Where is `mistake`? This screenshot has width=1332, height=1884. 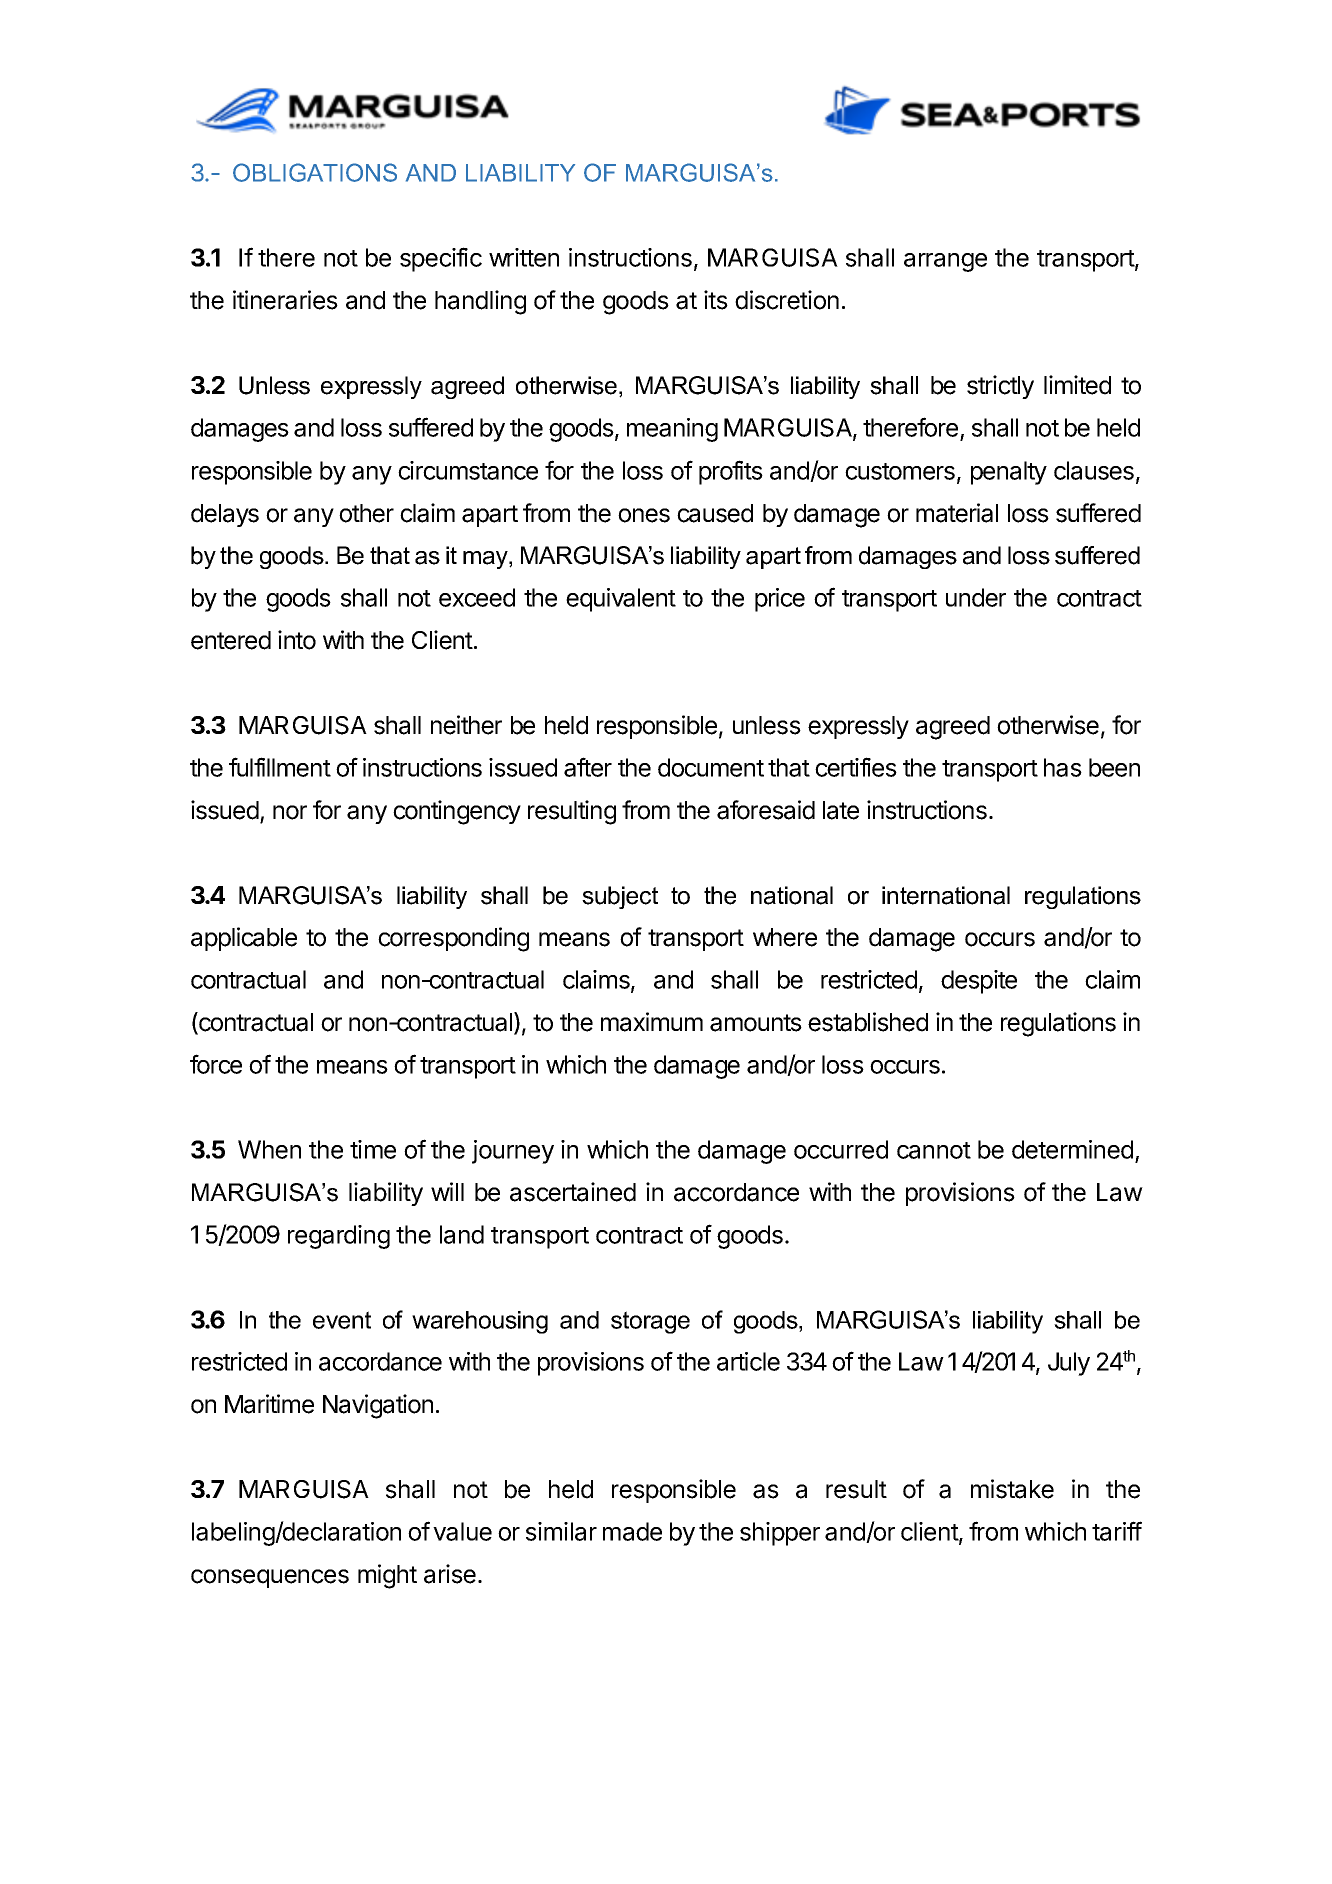
mistake is located at coordinates (1012, 1489).
